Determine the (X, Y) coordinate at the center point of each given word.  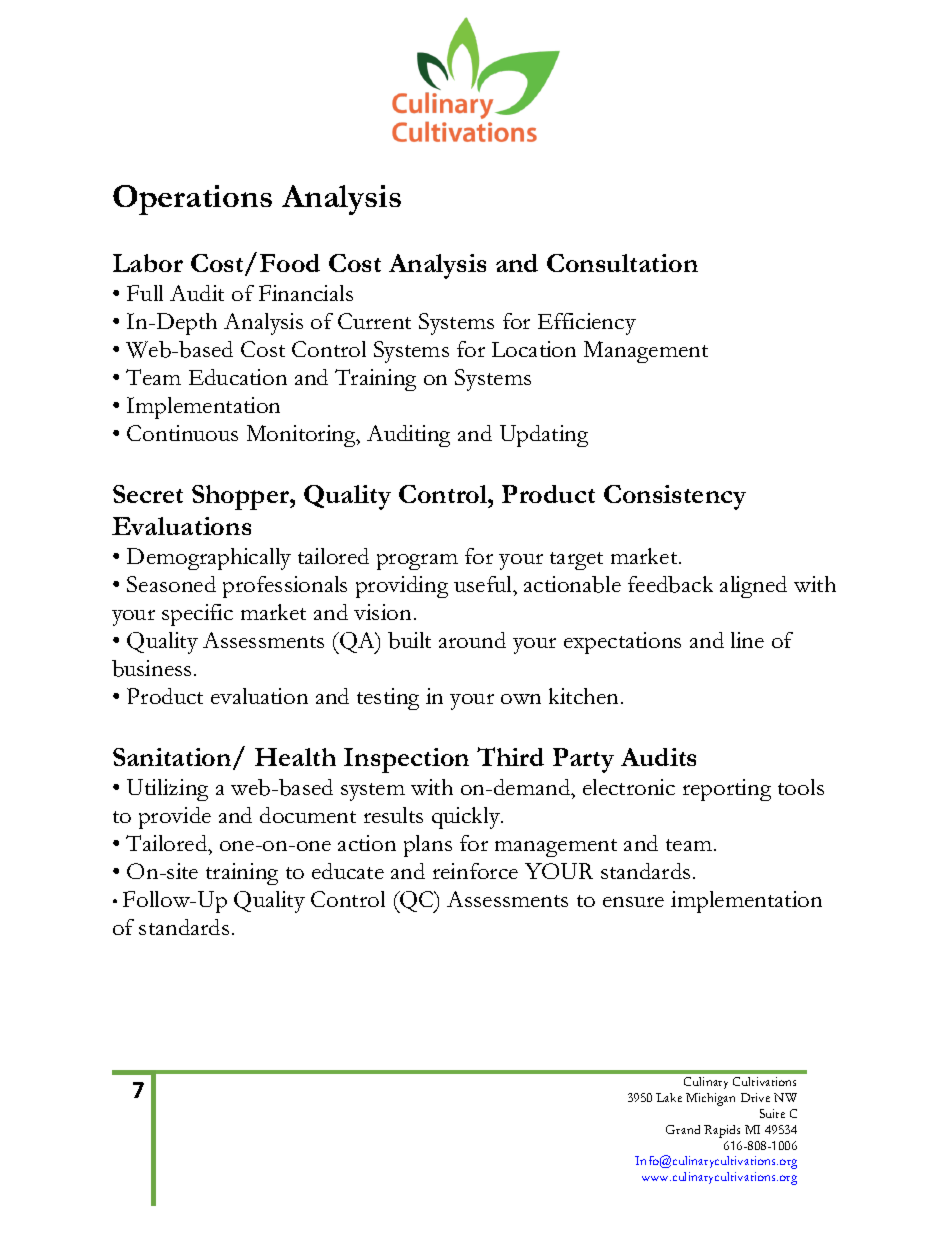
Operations (192, 200)
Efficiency (587, 324)
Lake (669, 1097)
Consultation (622, 263)
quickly (467, 818)
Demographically (209, 559)
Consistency (675, 497)
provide (175, 818)
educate (348, 871)
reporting (727, 790)
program (417, 562)
